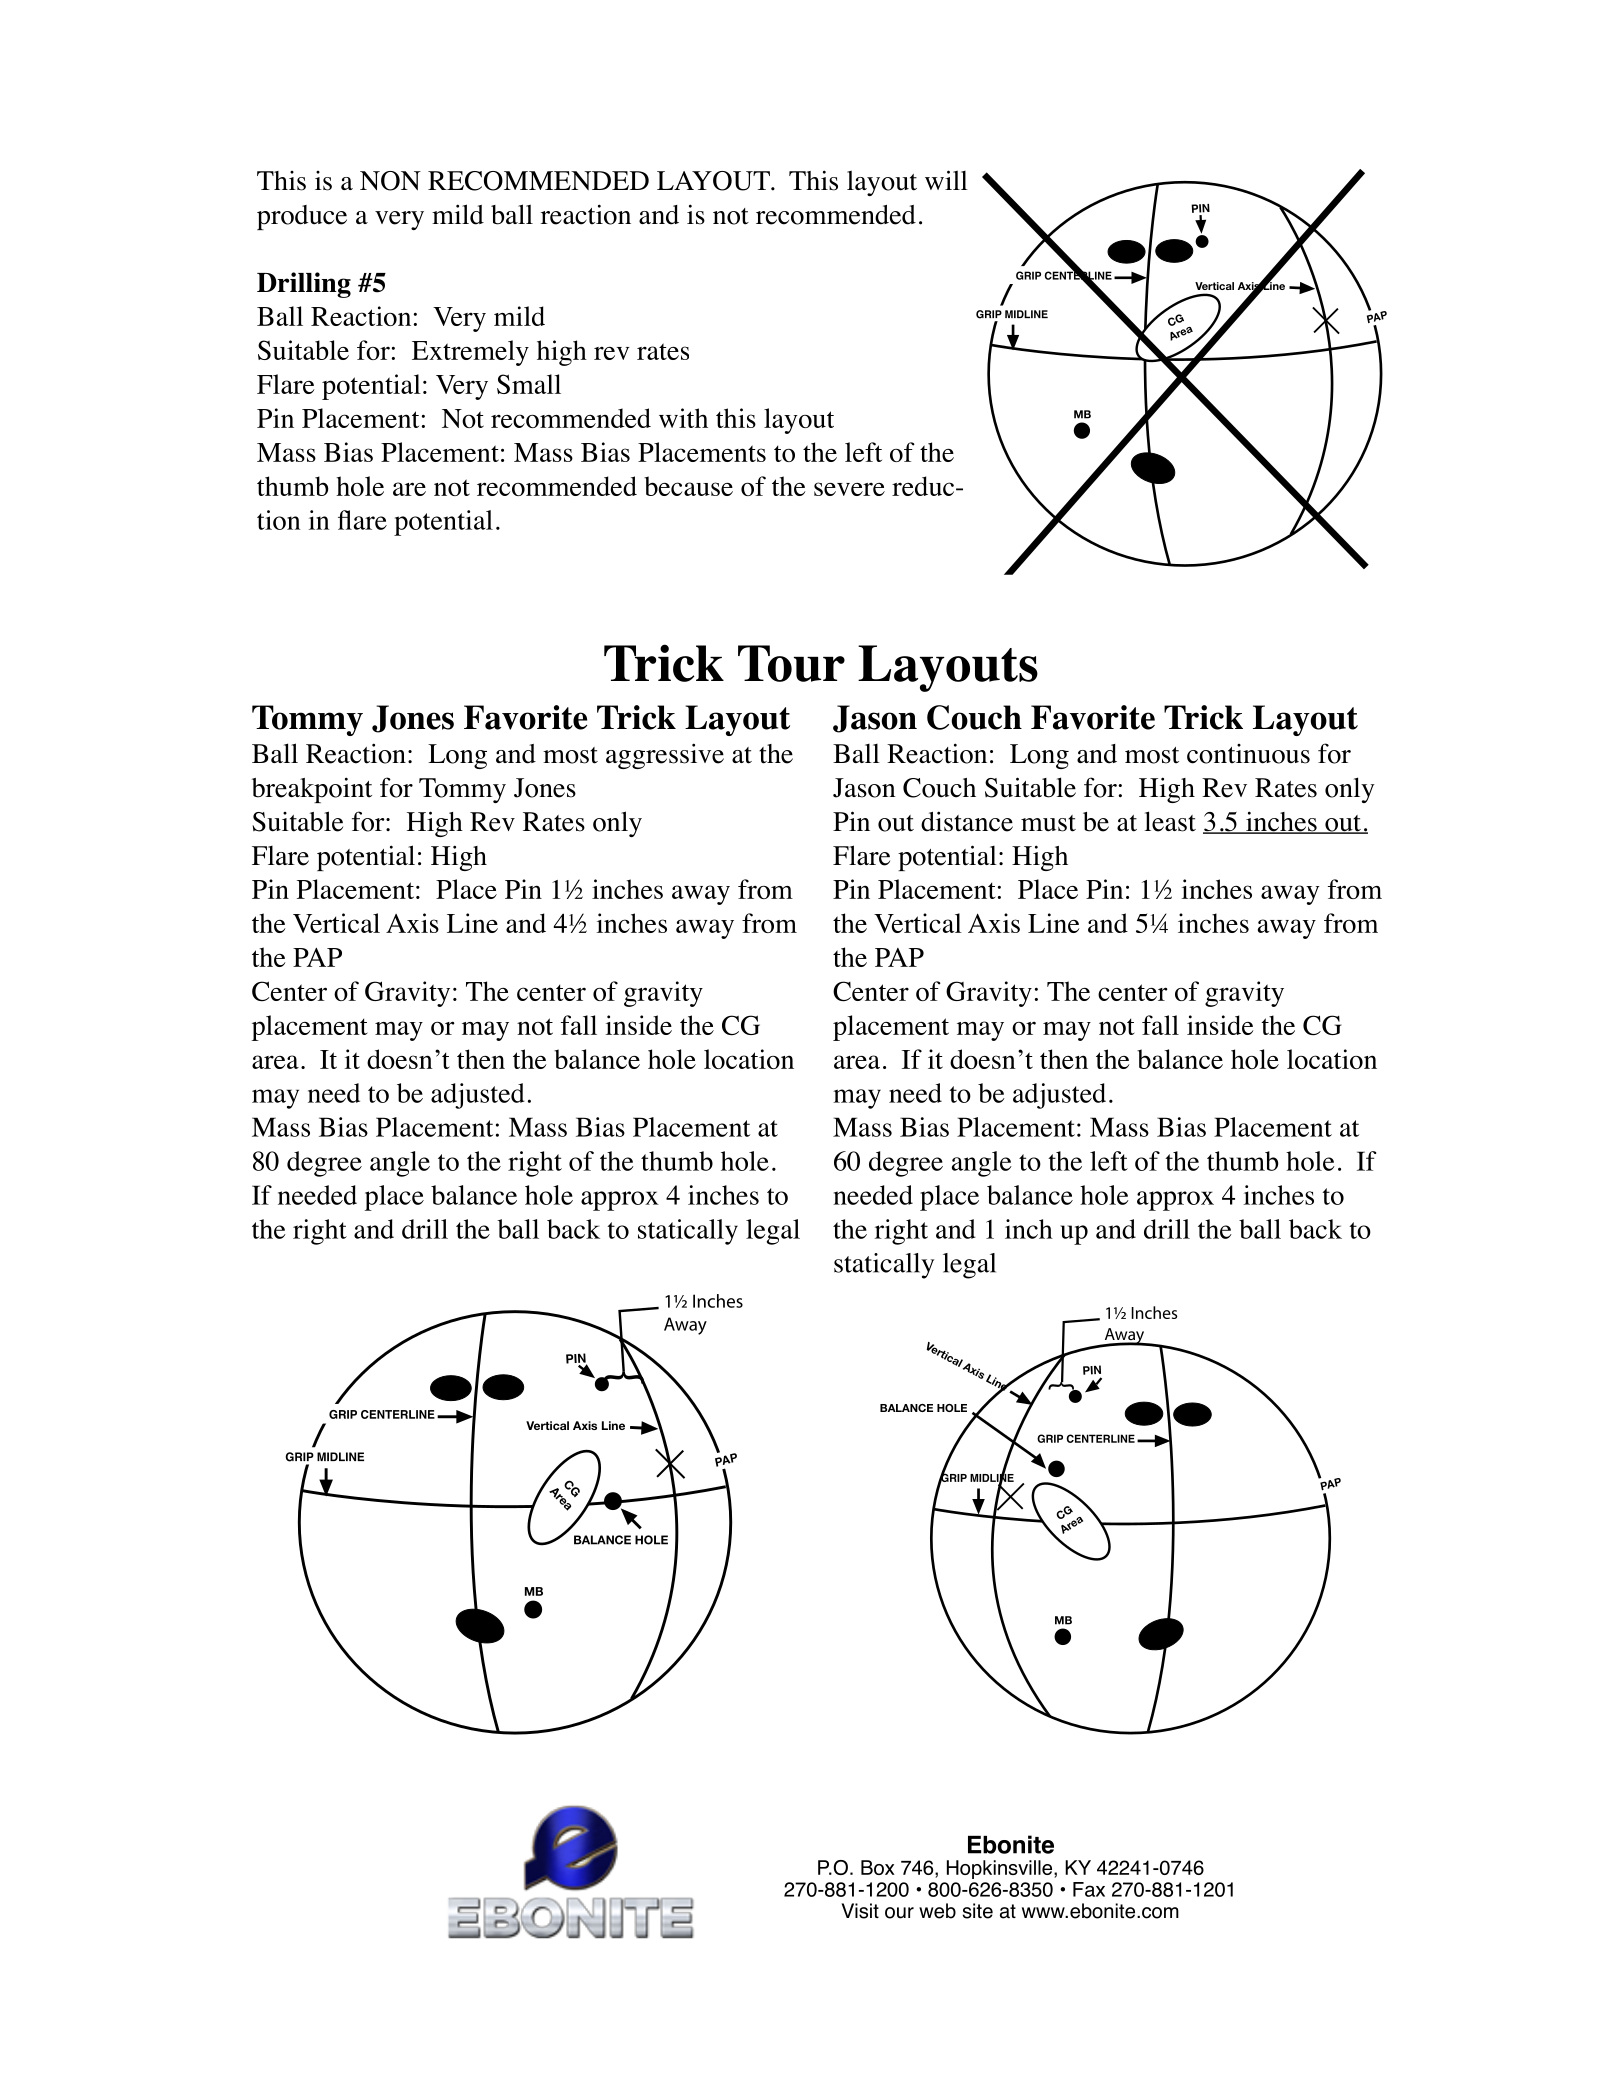 This screenshot has width=1603, height=2075. What do you see at coordinates (390, 181) in the screenshot?
I see `NON` at bounding box center [390, 181].
